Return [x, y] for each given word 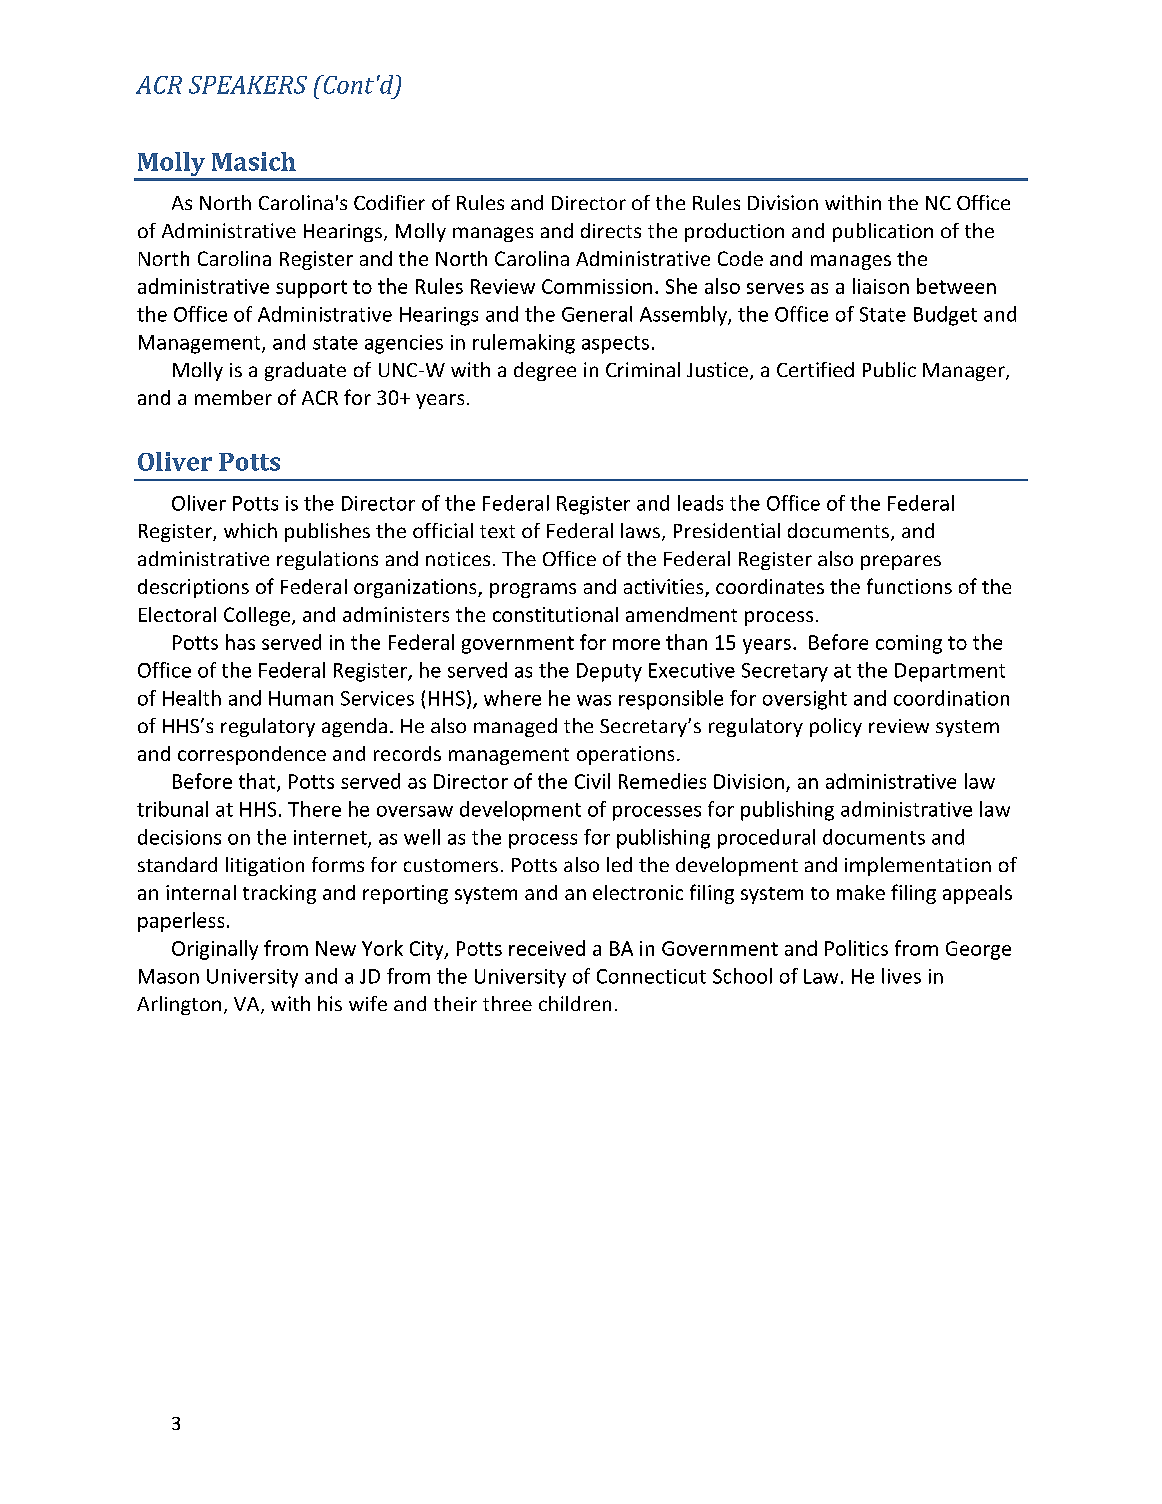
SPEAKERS [248, 85]
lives [901, 976]
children [575, 1003]
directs [611, 230]
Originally [215, 950]
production [734, 232]
